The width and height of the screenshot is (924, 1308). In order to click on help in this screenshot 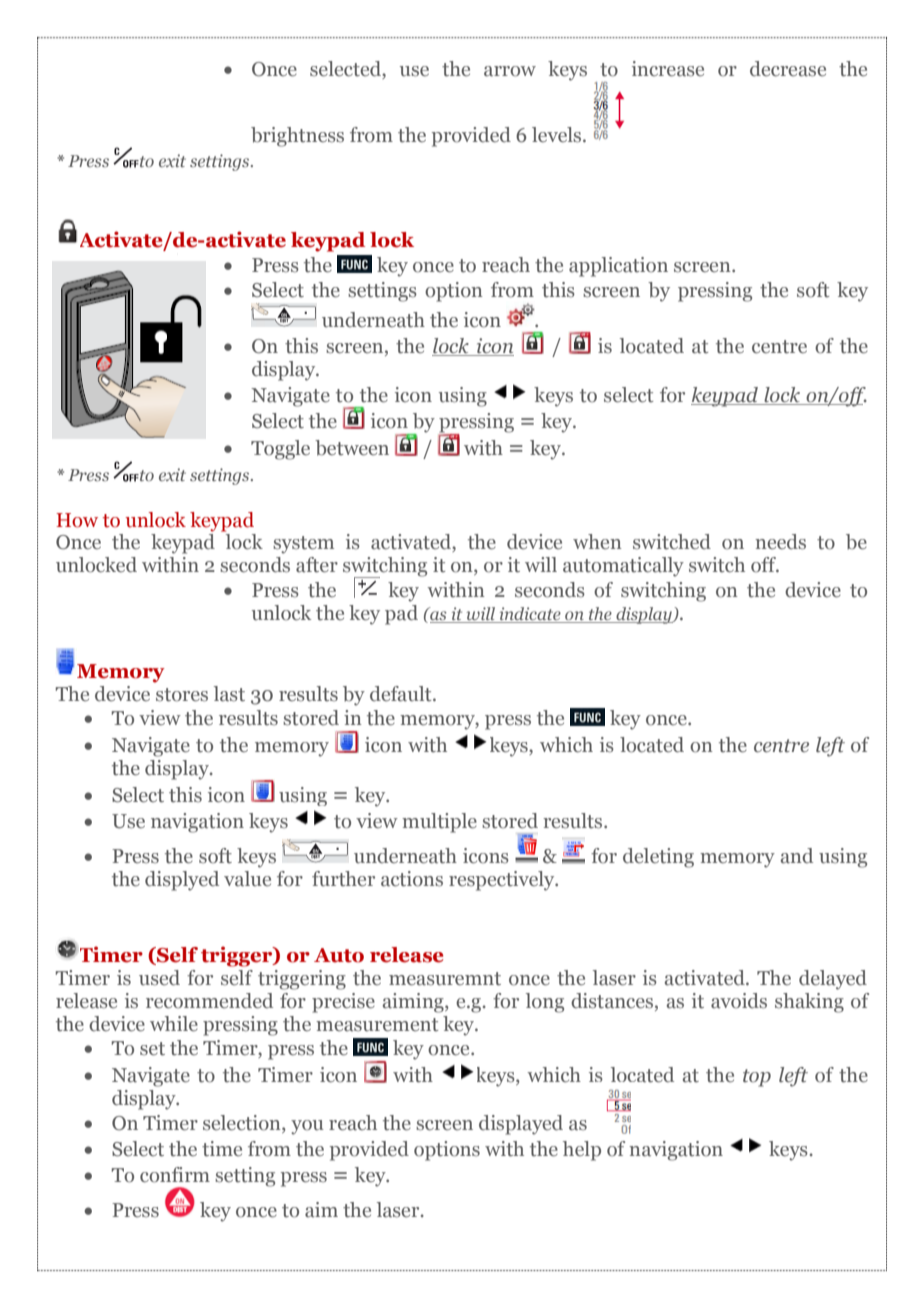, I will do `click(582, 1151)`.
